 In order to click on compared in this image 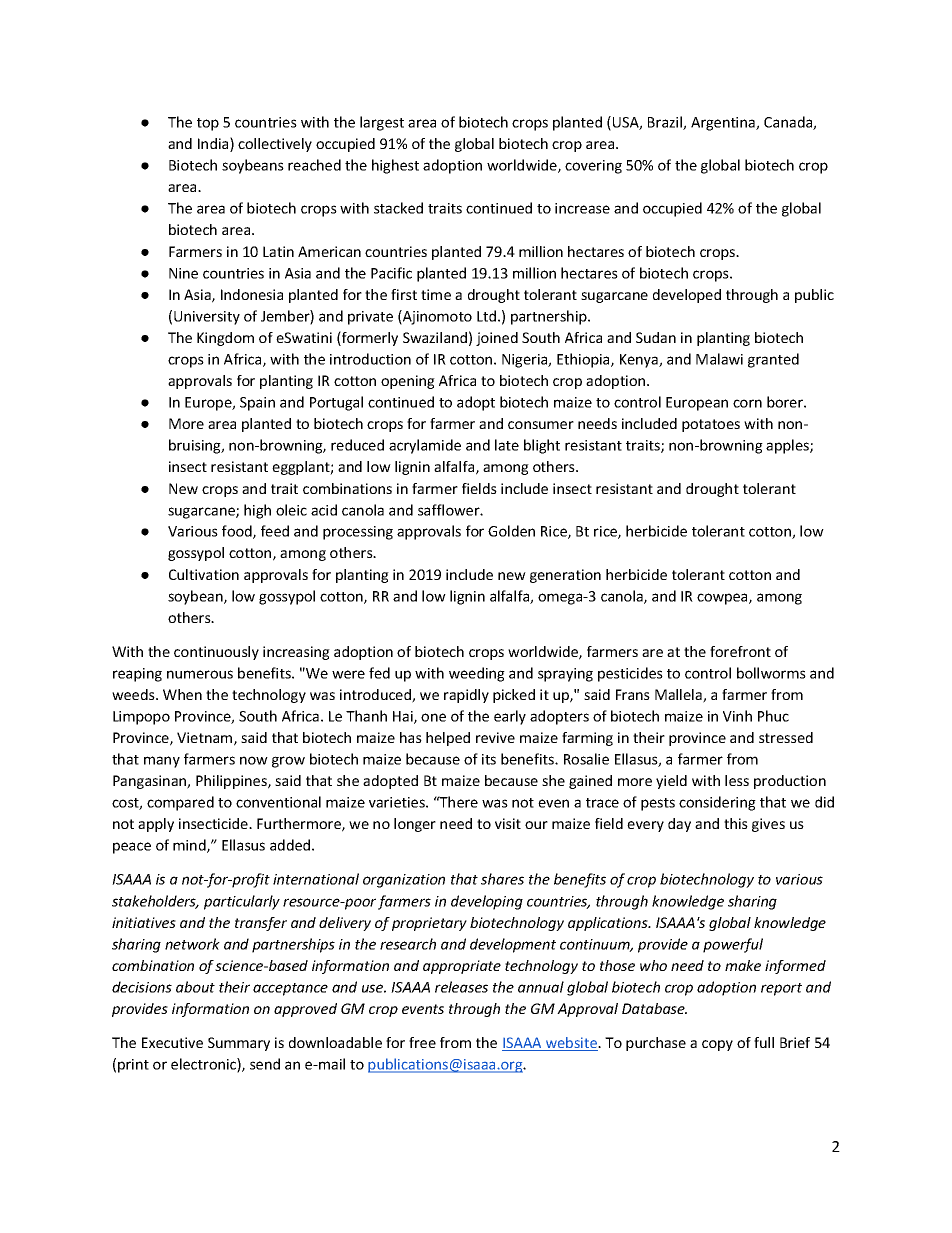, I will do `click(180, 803)`.
